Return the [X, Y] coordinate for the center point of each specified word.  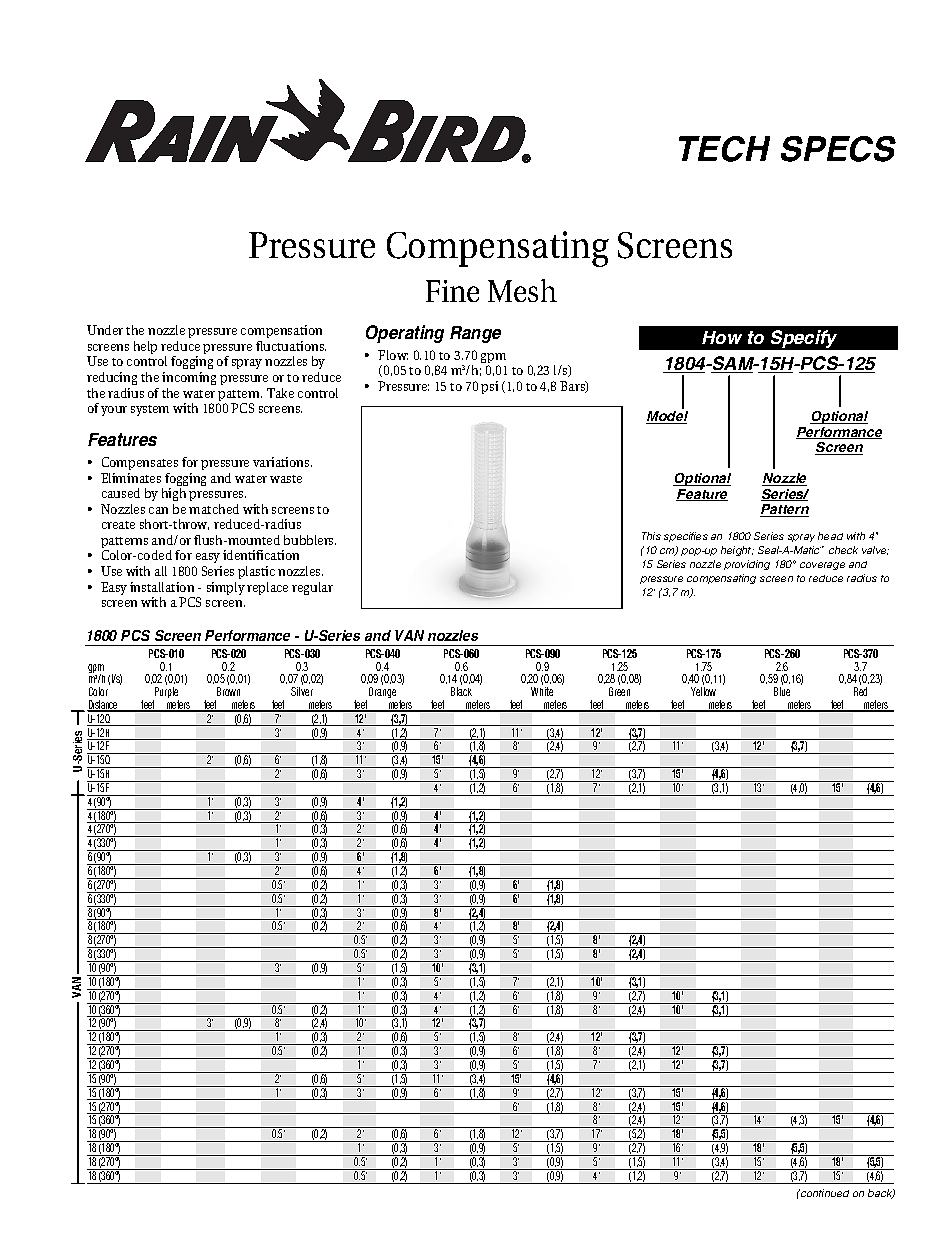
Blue [782, 691]
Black [461, 691]
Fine [452, 291]
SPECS [838, 149]
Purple [166, 694]
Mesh [522, 290]
